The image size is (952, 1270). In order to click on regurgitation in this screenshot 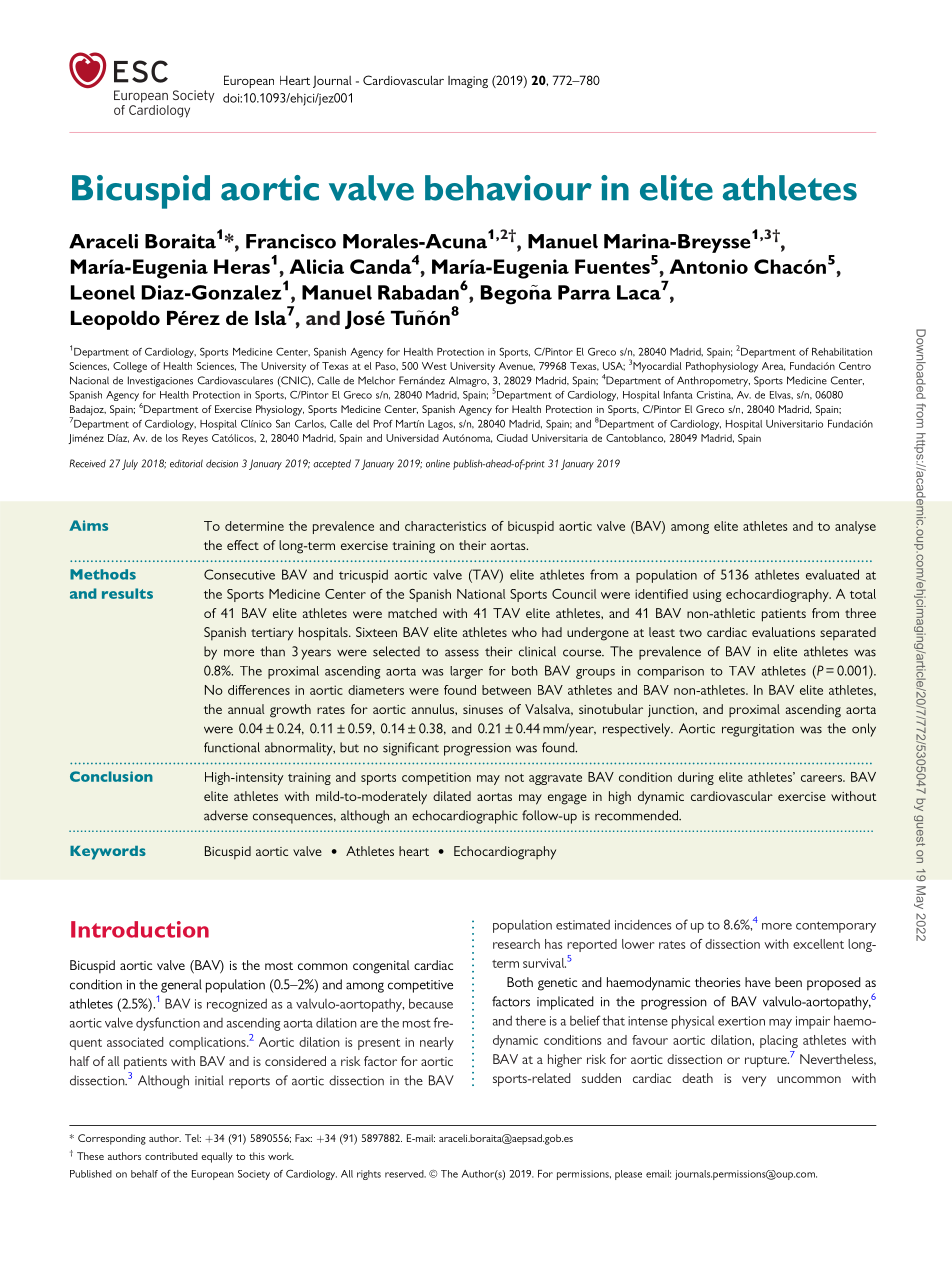, I will do `click(758, 730)`.
